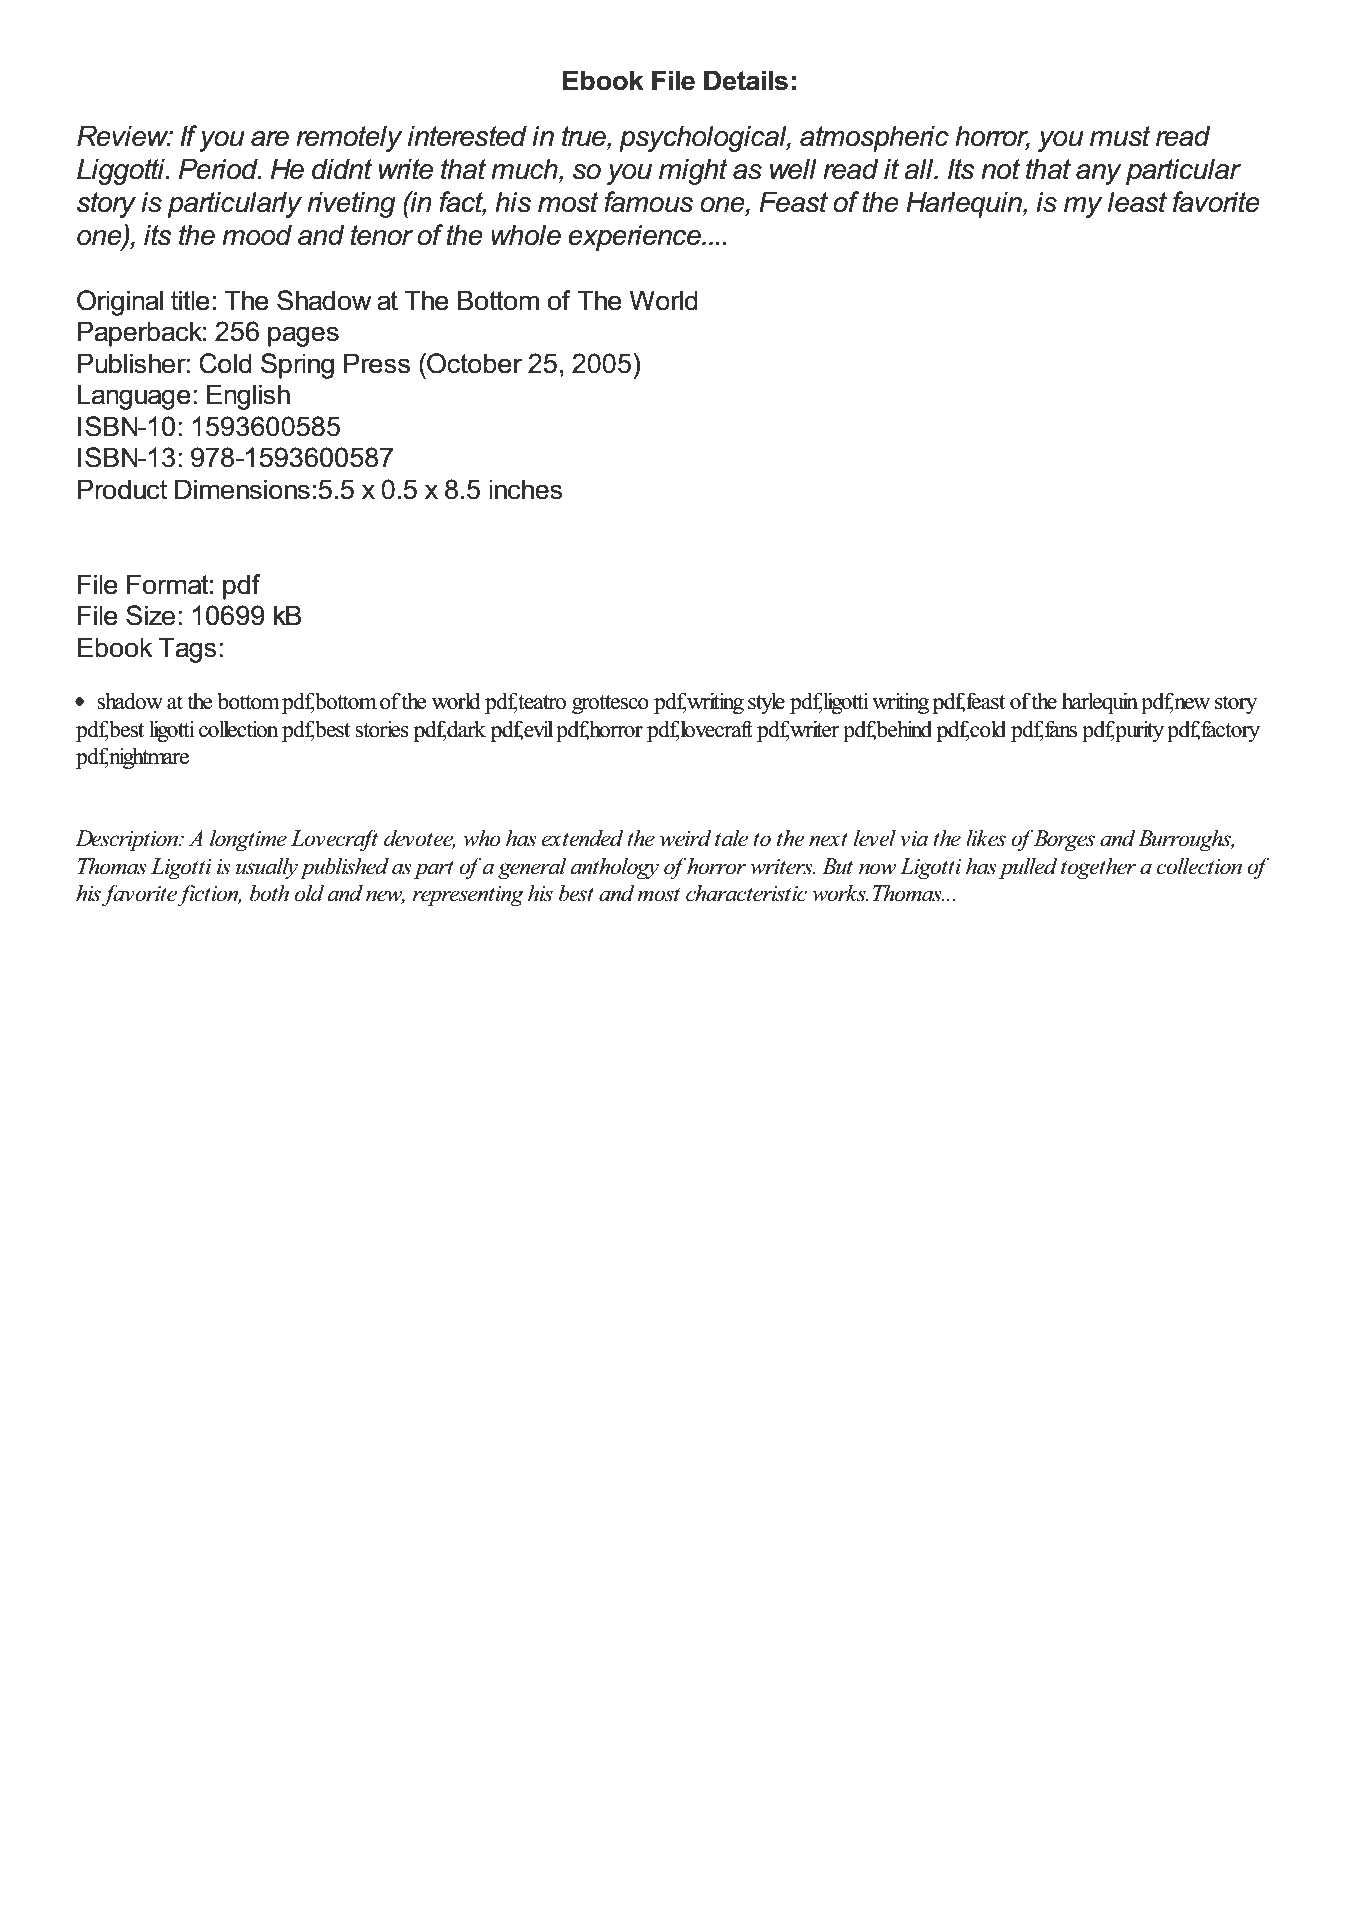 The width and height of the document is (1361, 1926). I want to click on least, so click(1137, 202).
